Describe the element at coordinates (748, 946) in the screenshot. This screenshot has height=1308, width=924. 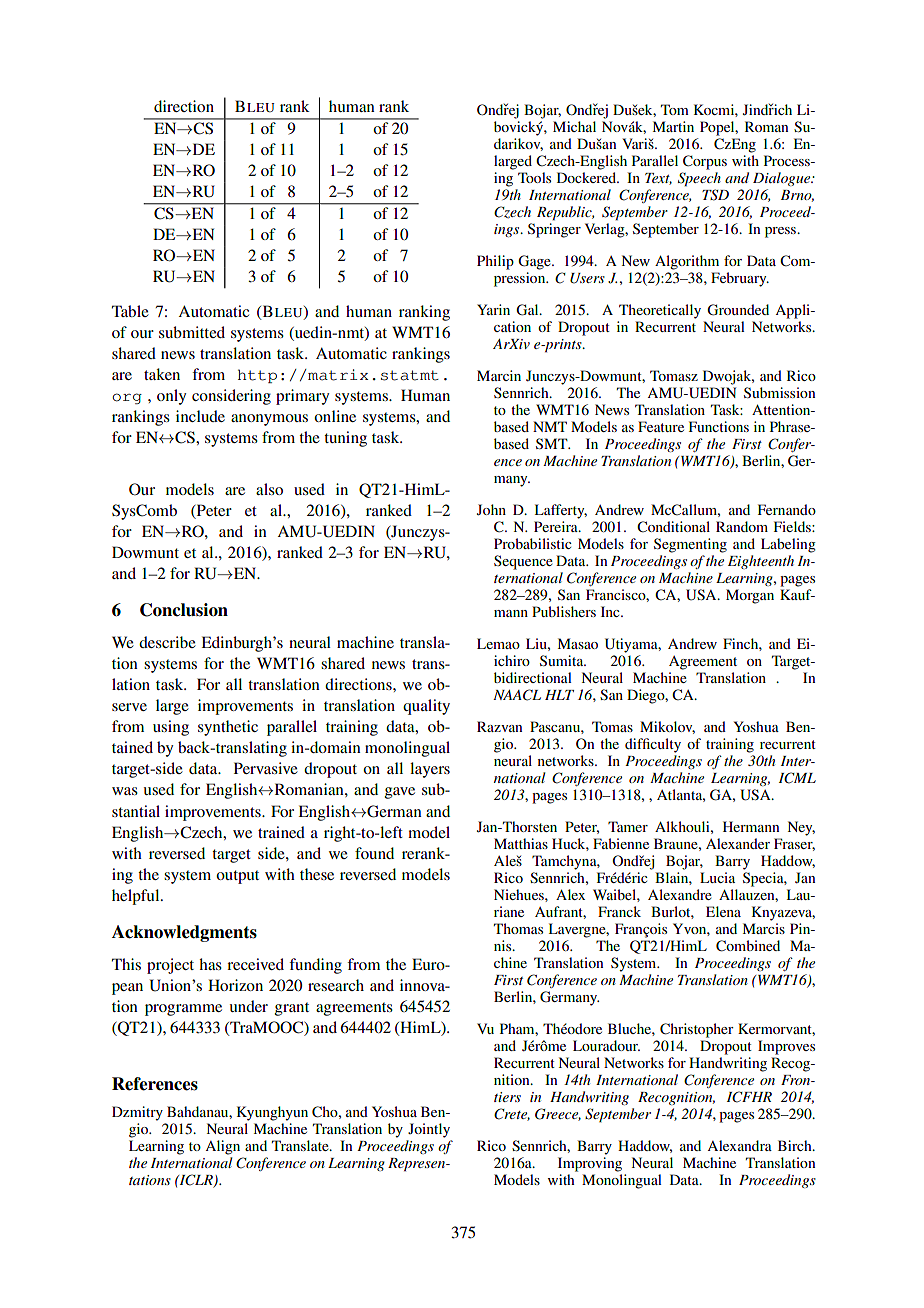
I see `Combined` at that location.
